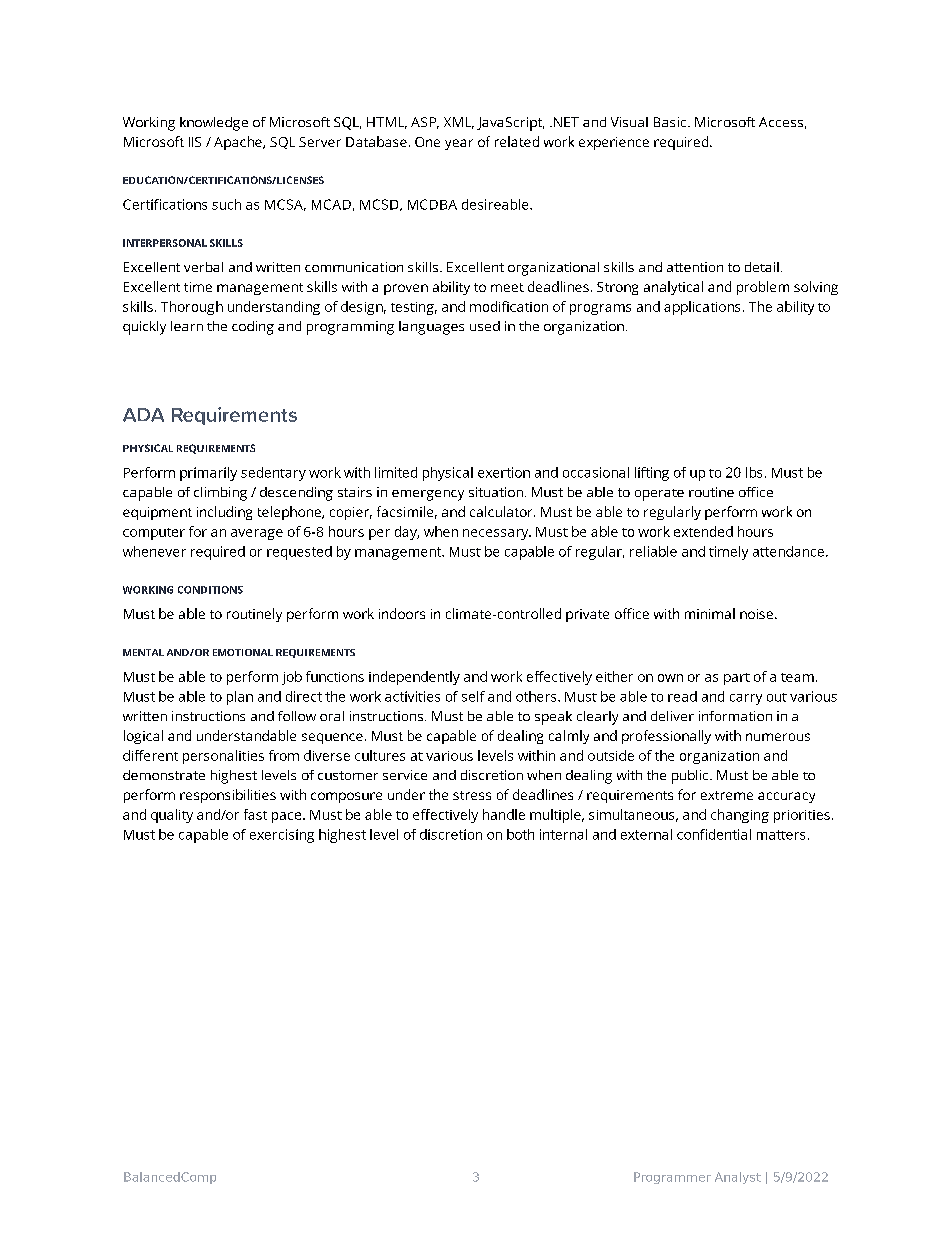 Image resolution: width=952 pixels, height=1233 pixels. Describe the element at coordinates (738, 1178) in the screenshot. I see `Analyst` at that location.
